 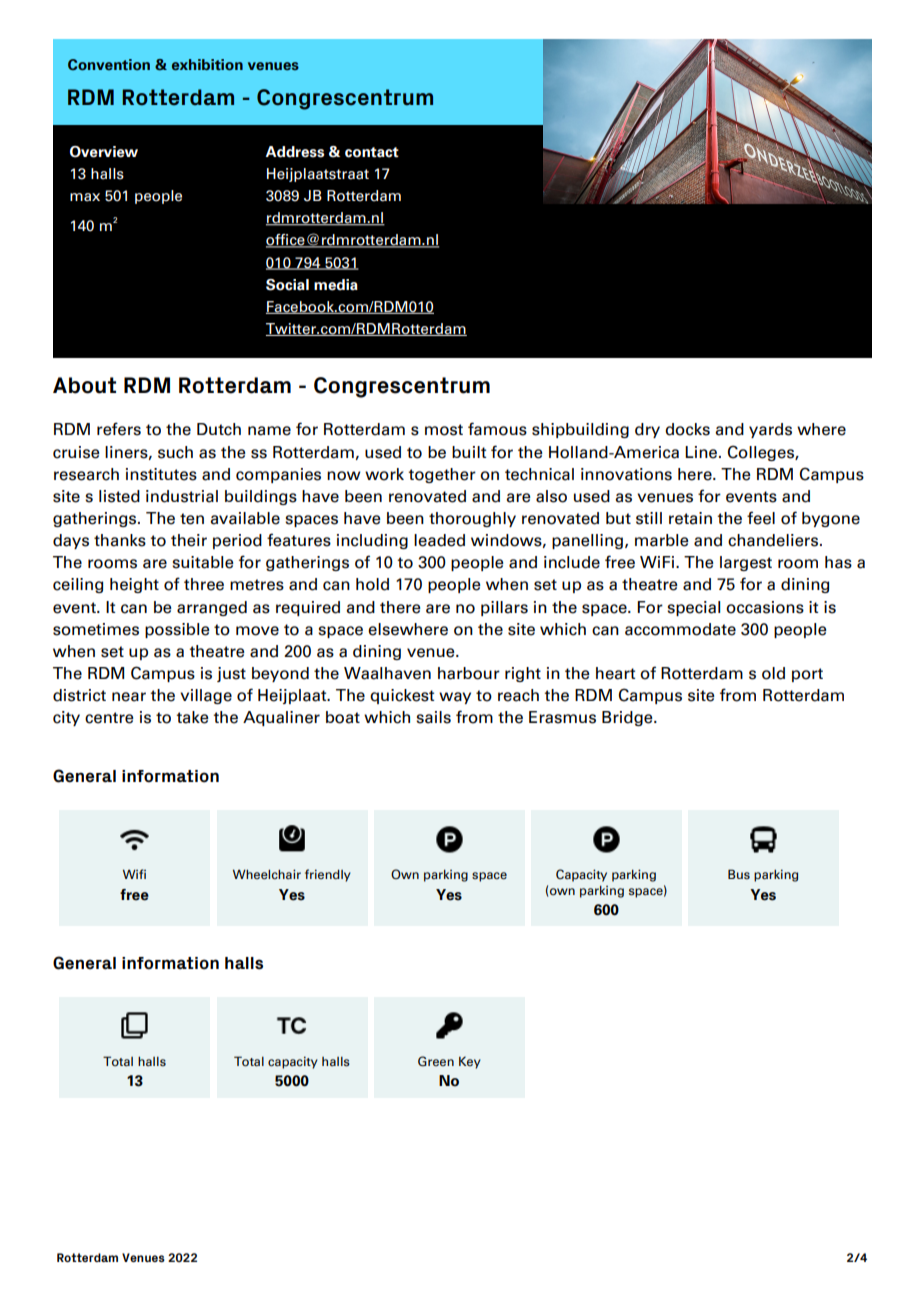 I want to click on contact, so click(x=372, y=152).
